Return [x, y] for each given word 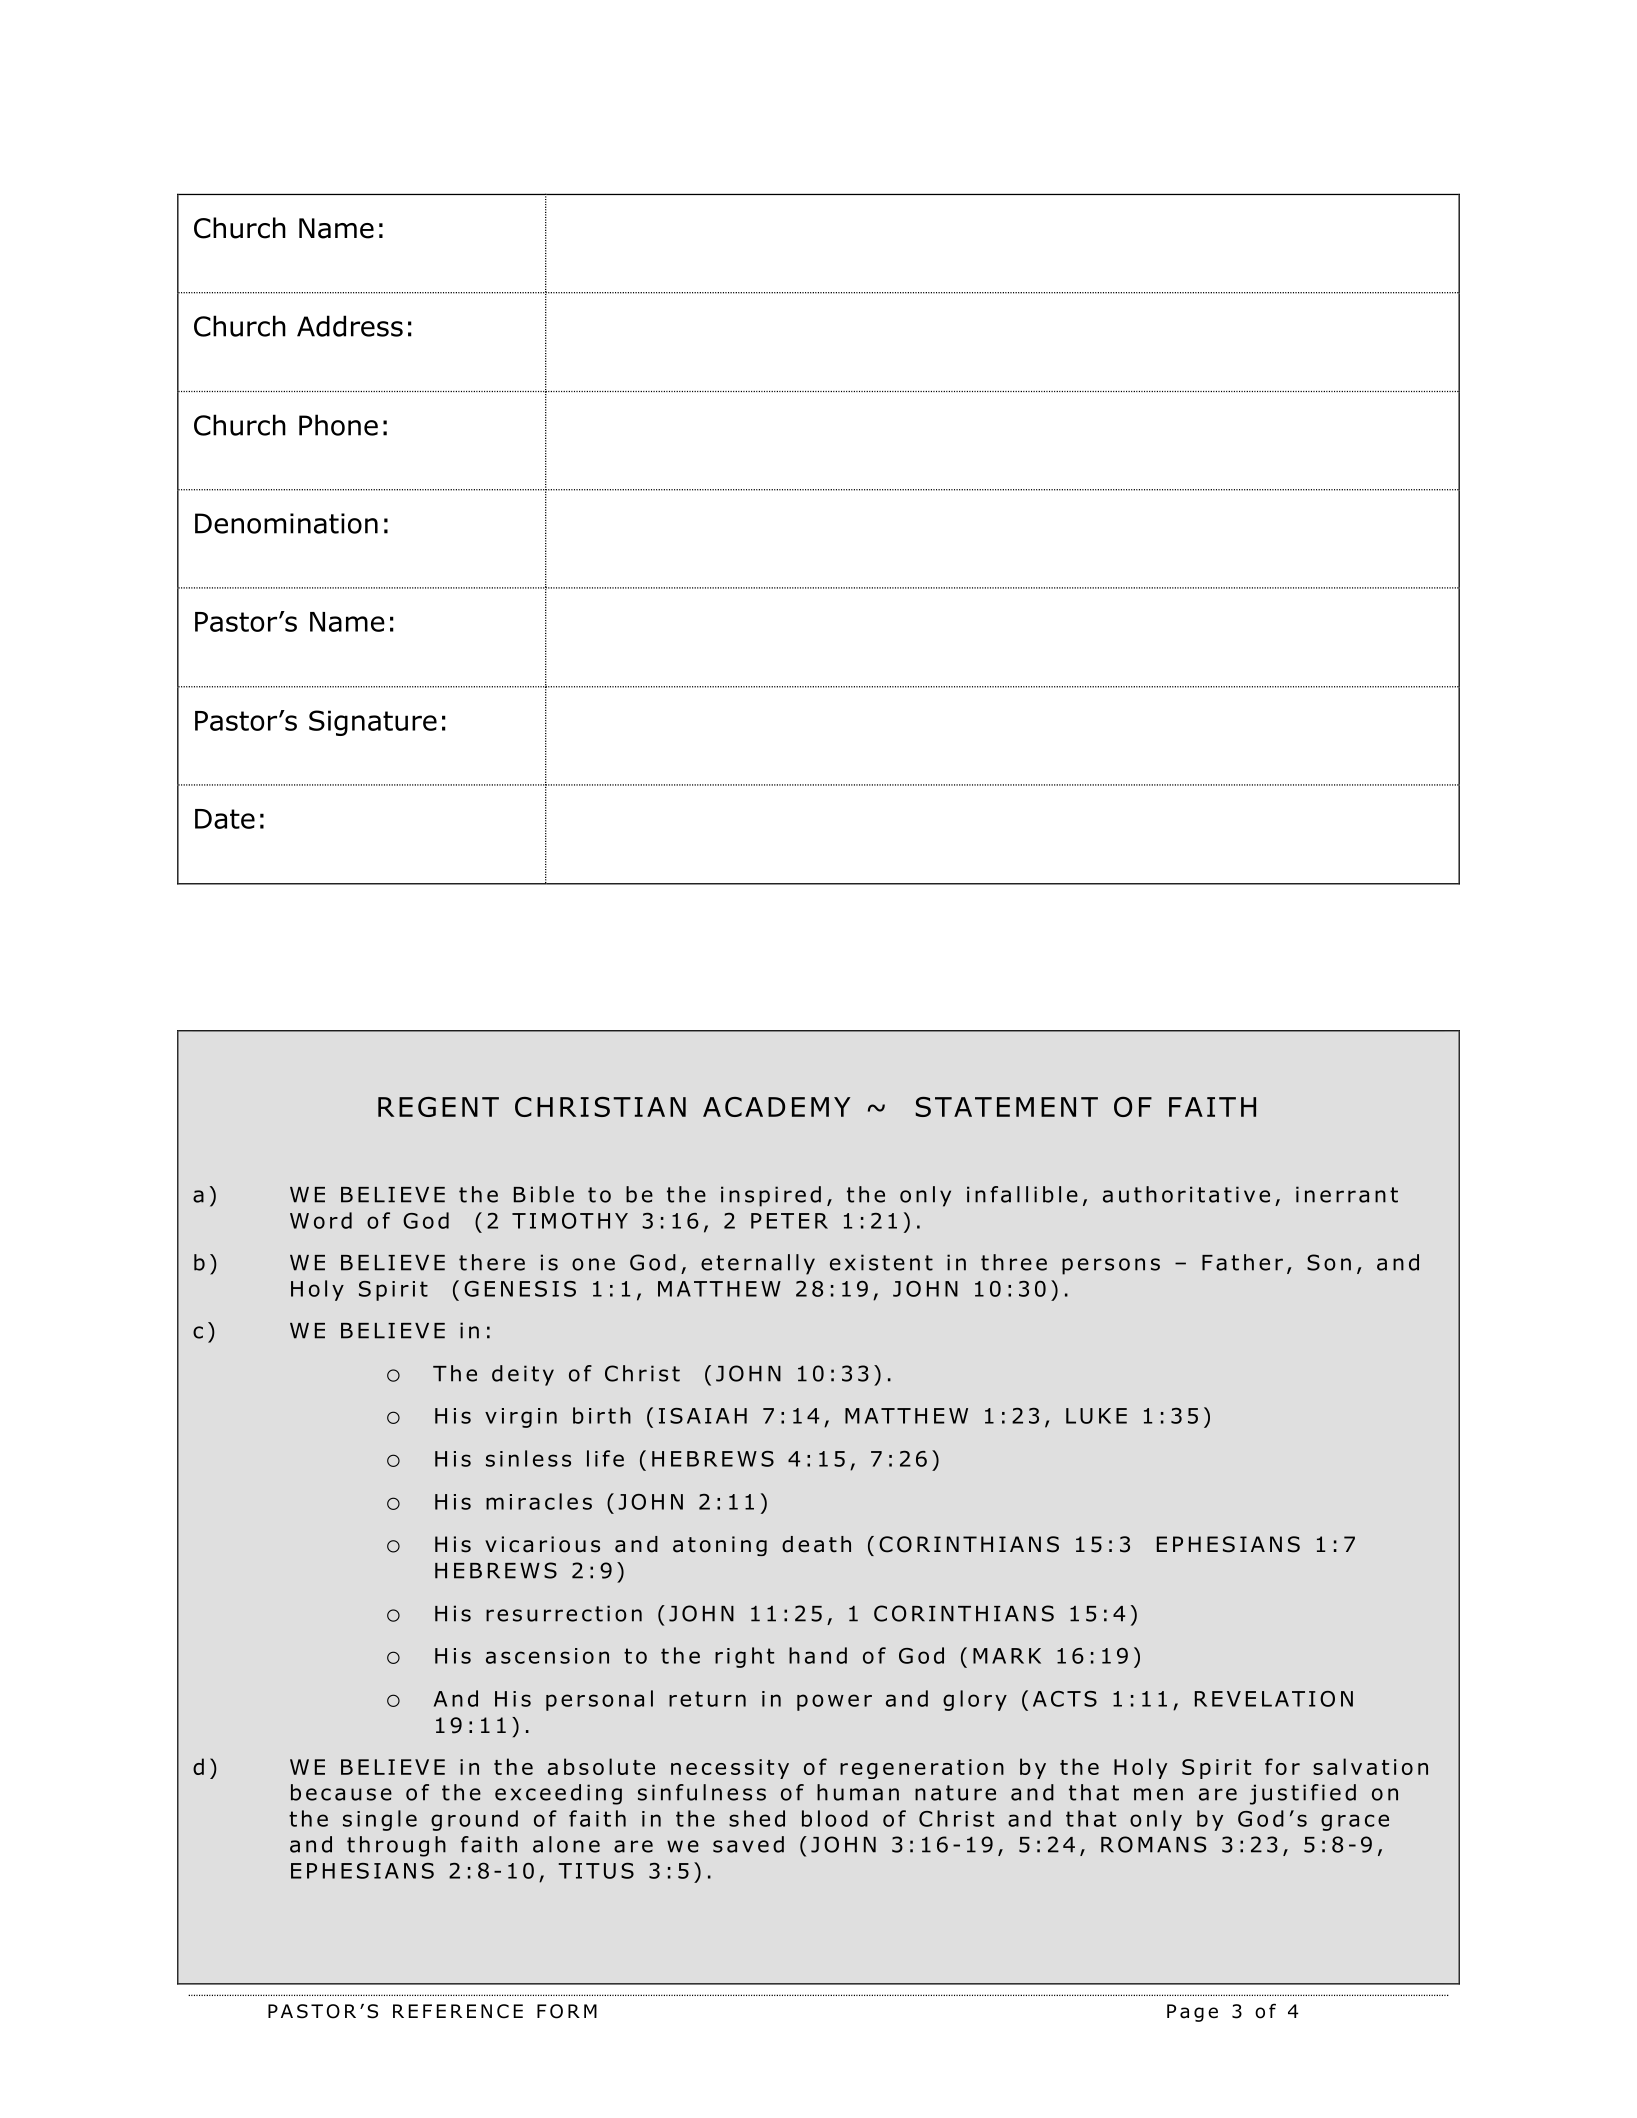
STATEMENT [1006, 1107]
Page [1192, 2013]
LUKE [1096, 1416]
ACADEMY [776, 1107]
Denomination [286, 523]
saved [748, 1844]
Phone [338, 425]
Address [350, 326]
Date [225, 819]
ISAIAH [703, 1416]
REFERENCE [458, 2011]
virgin [521, 1418]
